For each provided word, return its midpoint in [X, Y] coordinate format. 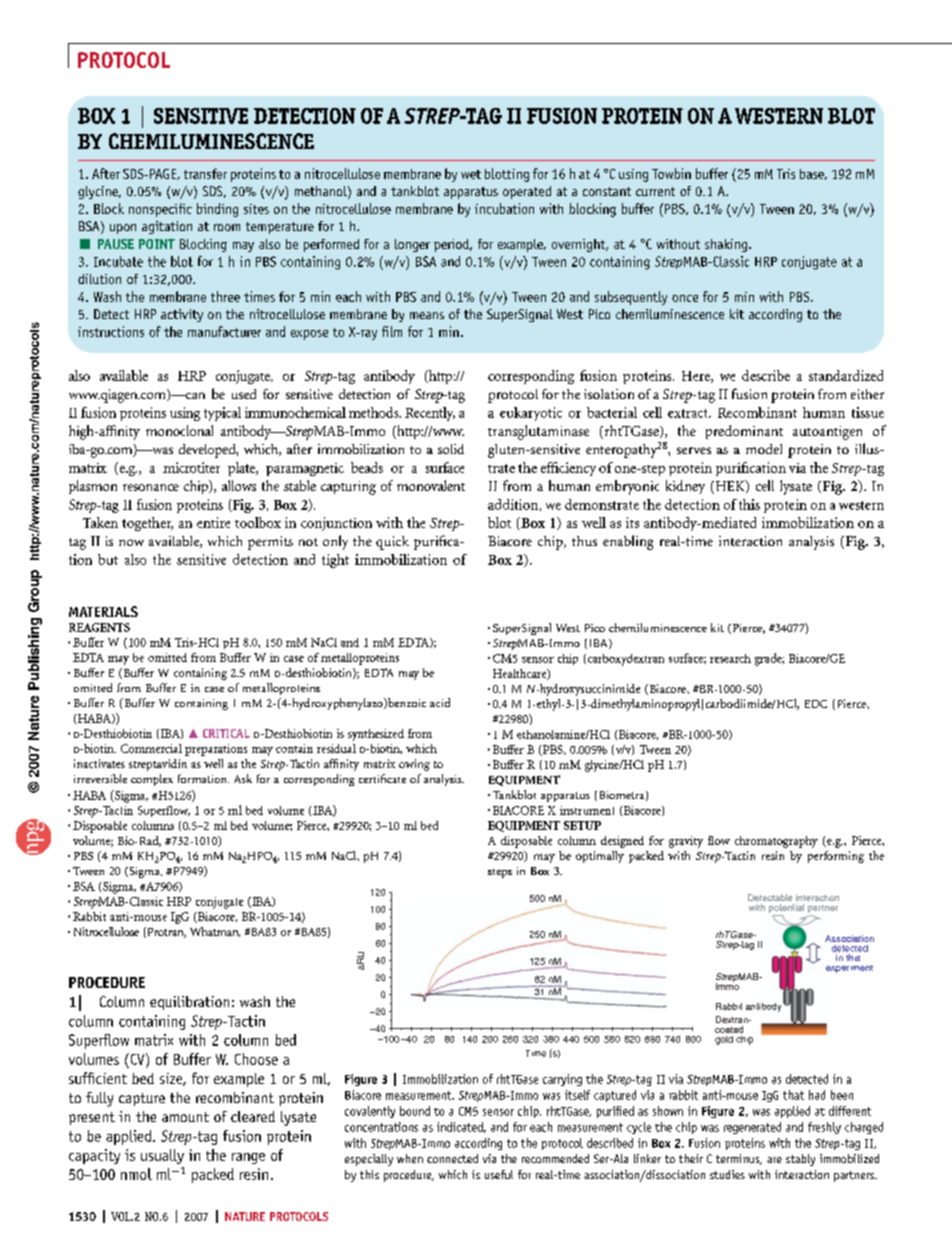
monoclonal [179, 430]
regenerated [752, 1128]
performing [836, 857]
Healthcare [521, 674]
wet [471, 174]
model [764, 449]
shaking [727, 245]
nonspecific [160, 210]
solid [451, 449]
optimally [600, 857]
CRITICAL [226, 733]
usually [162, 1156]
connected [452, 1158]
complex [152, 780]
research [730, 658]
